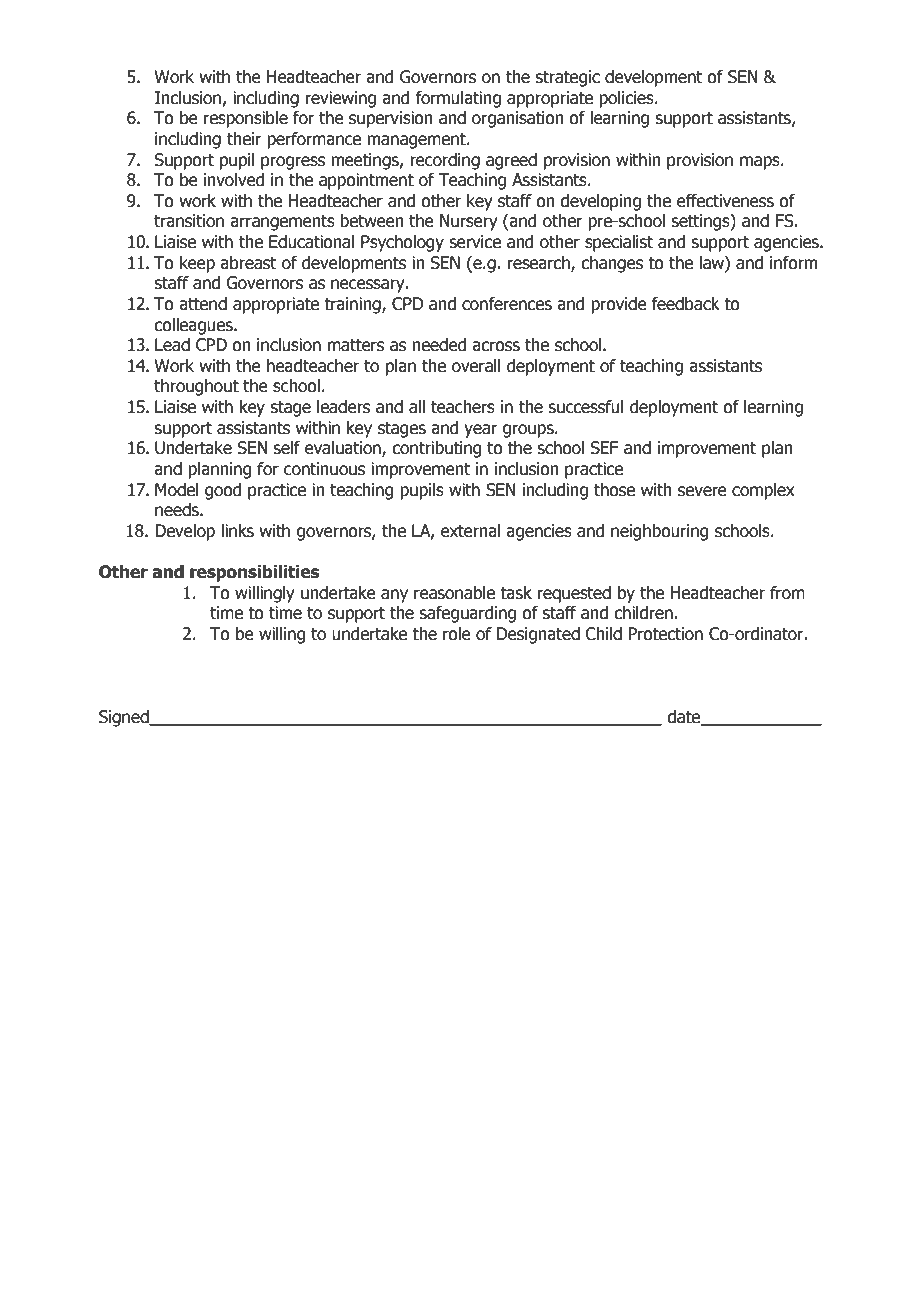  I want to click on overall, so click(476, 366).
